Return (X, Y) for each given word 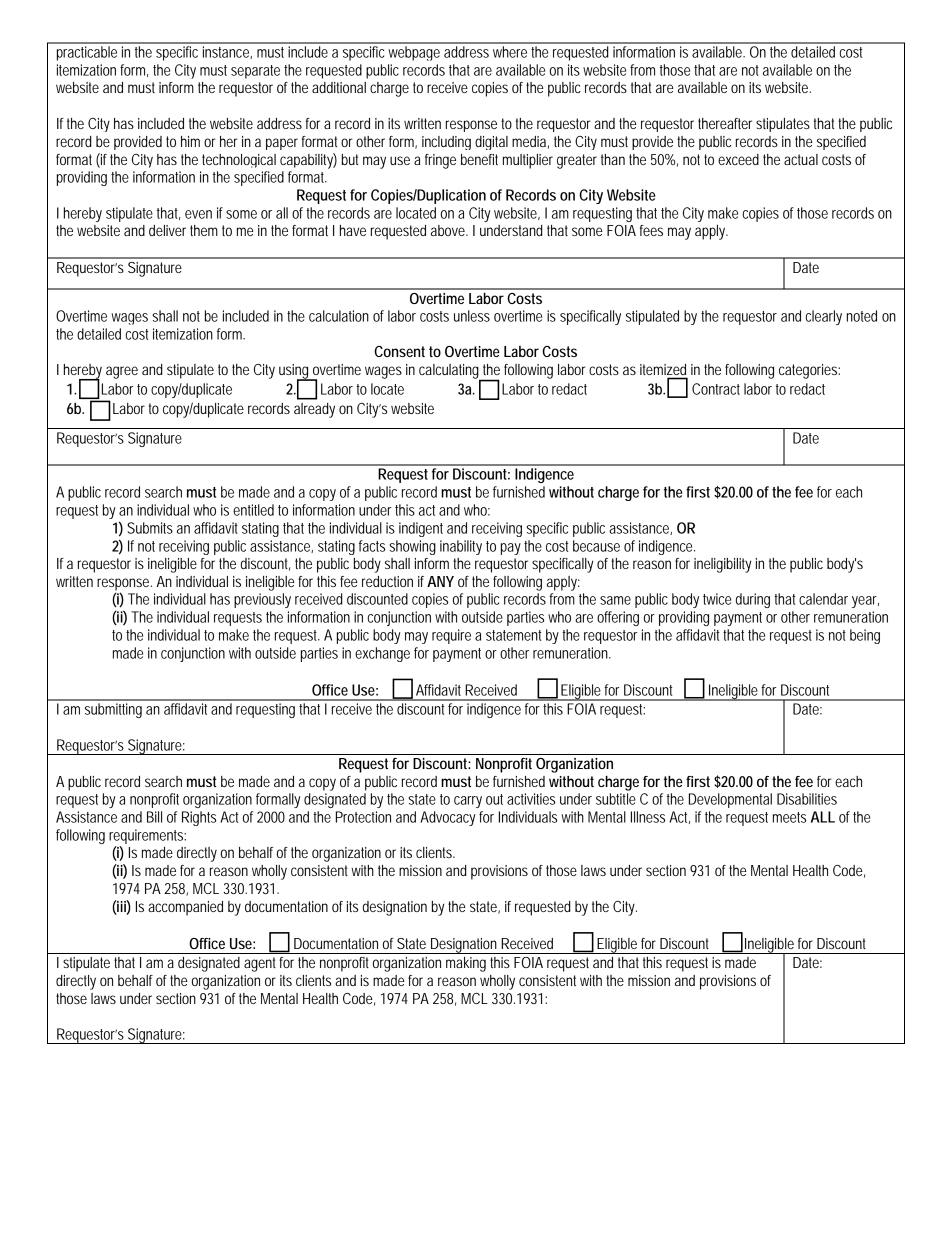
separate (255, 72)
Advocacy (447, 818)
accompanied (185, 908)
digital (491, 143)
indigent (421, 529)
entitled (253, 510)
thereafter (725, 123)
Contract (716, 389)
